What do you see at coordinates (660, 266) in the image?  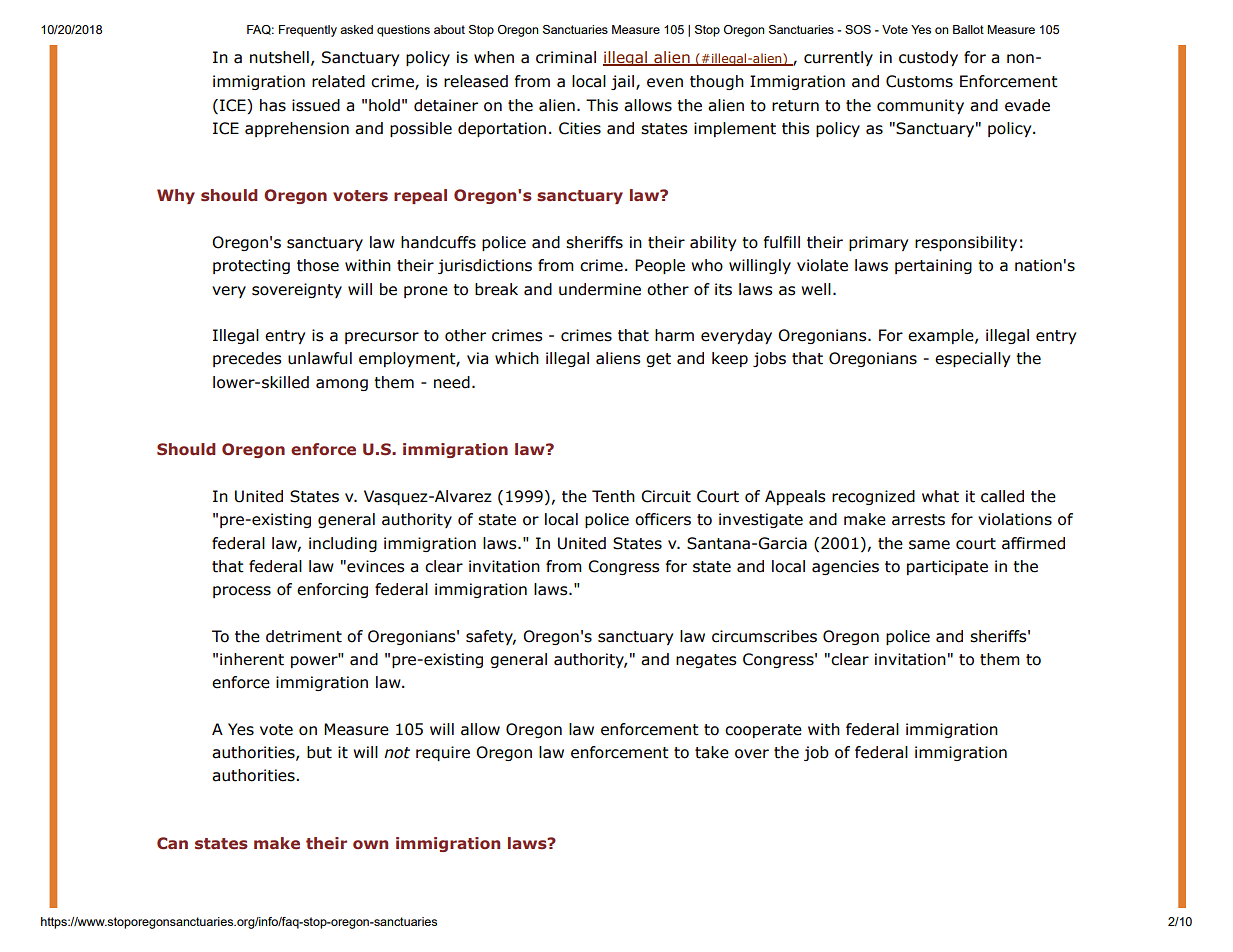 I see `People` at bounding box center [660, 266].
